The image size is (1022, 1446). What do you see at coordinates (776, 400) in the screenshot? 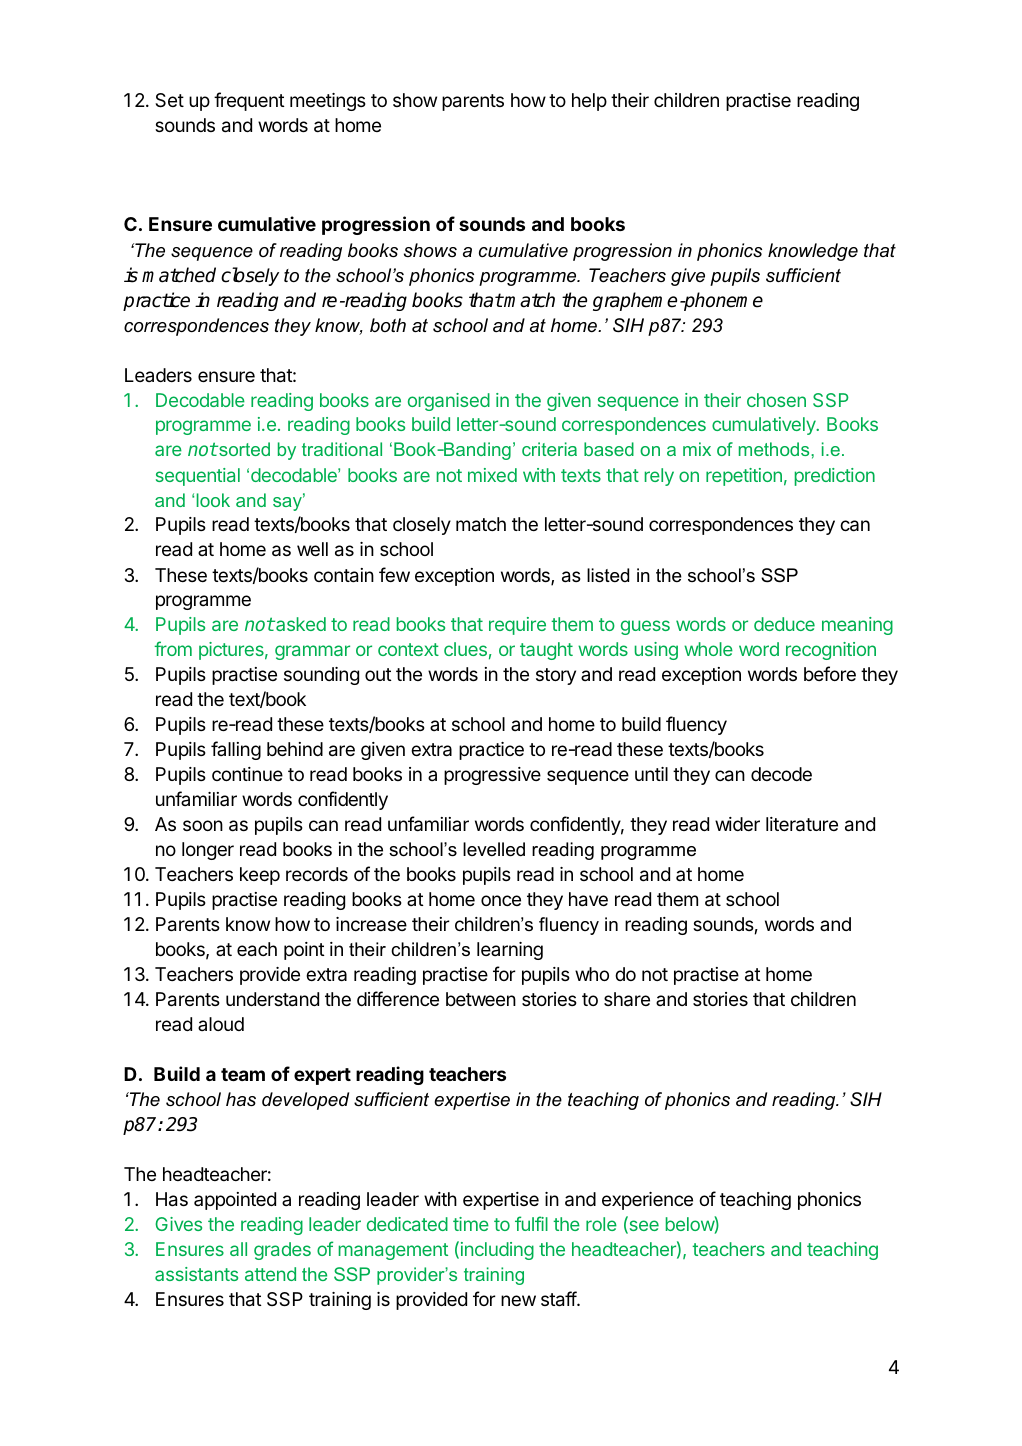
I see `chosen` at bounding box center [776, 400].
